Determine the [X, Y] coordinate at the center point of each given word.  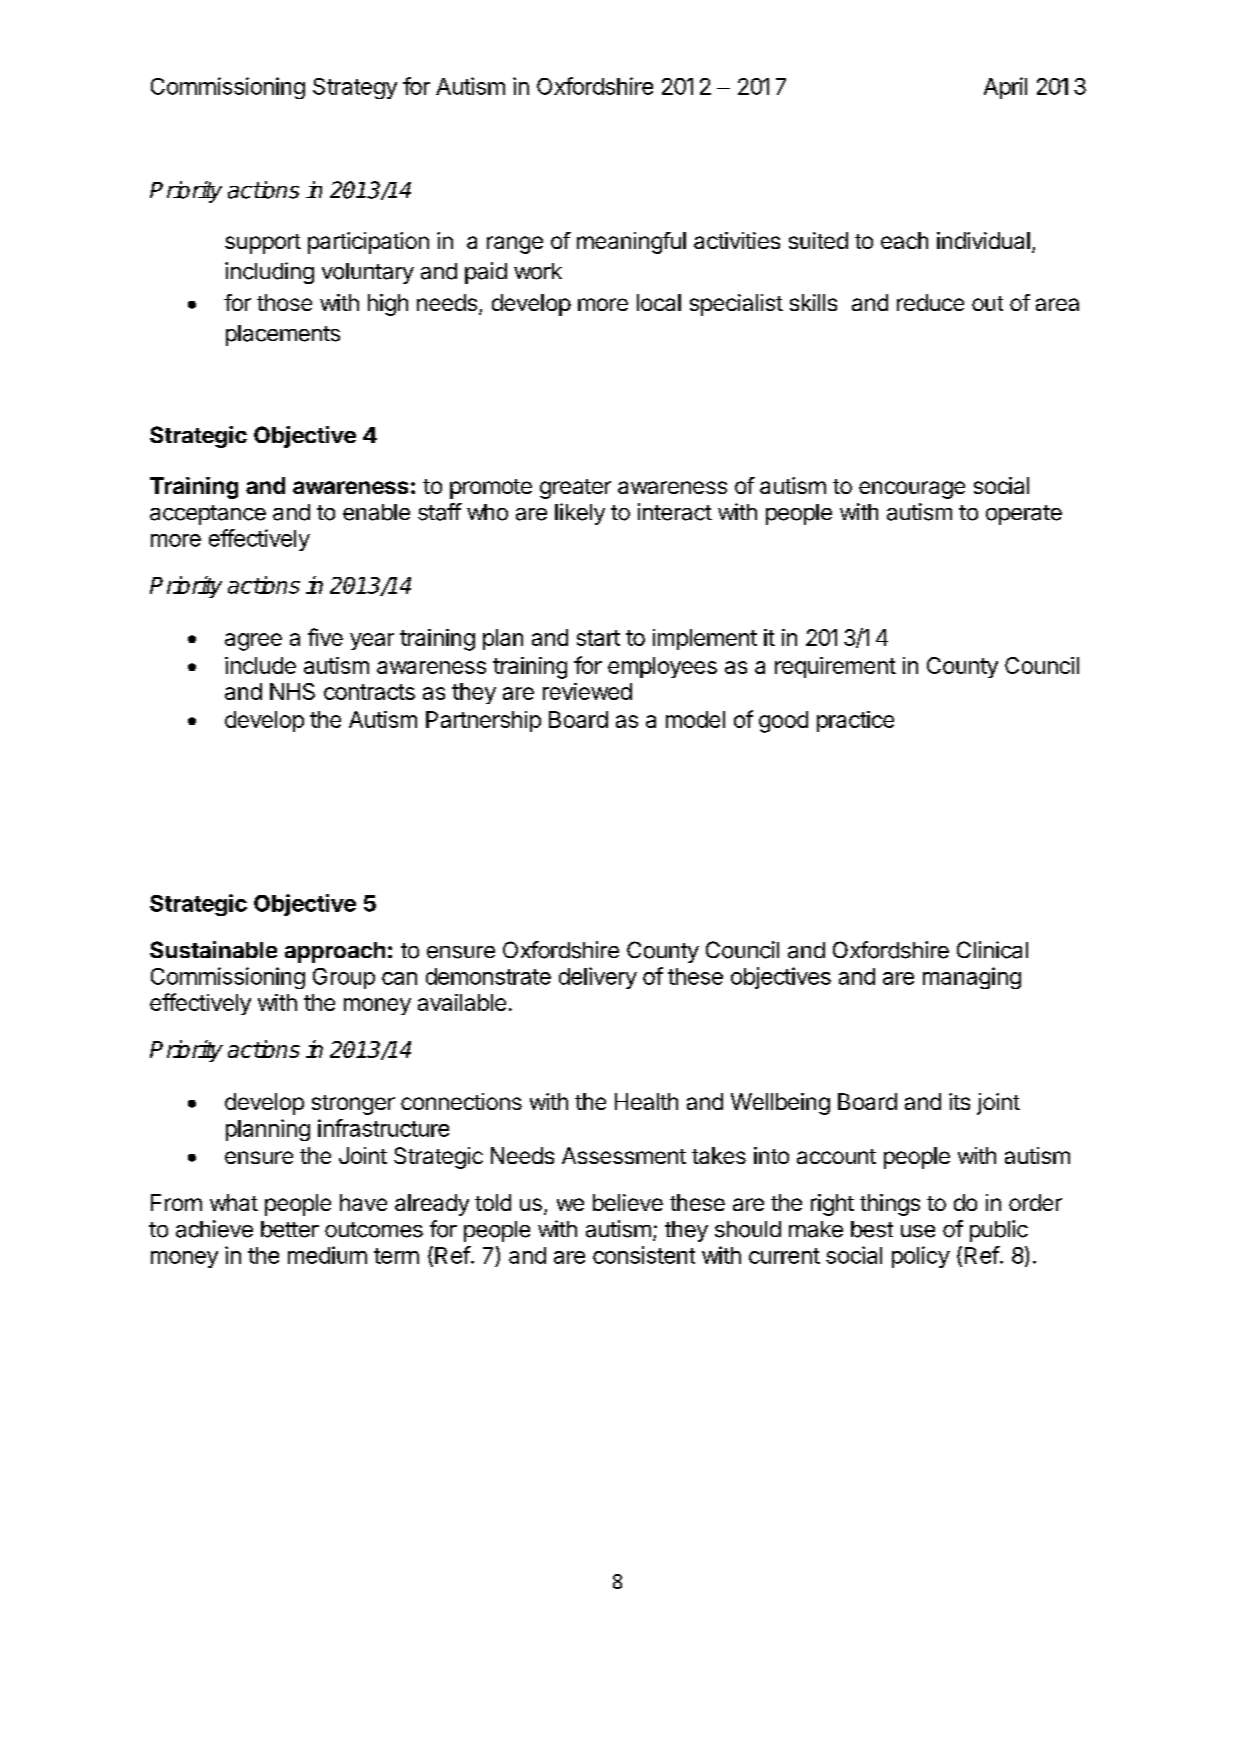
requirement [835, 667]
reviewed [587, 691]
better [290, 1229]
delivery [598, 978]
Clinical [992, 950]
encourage [912, 490]
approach [335, 952]
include [260, 665]
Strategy [355, 88]
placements [283, 335]
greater [575, 489]
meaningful [631, 243]
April [1005, 88]
